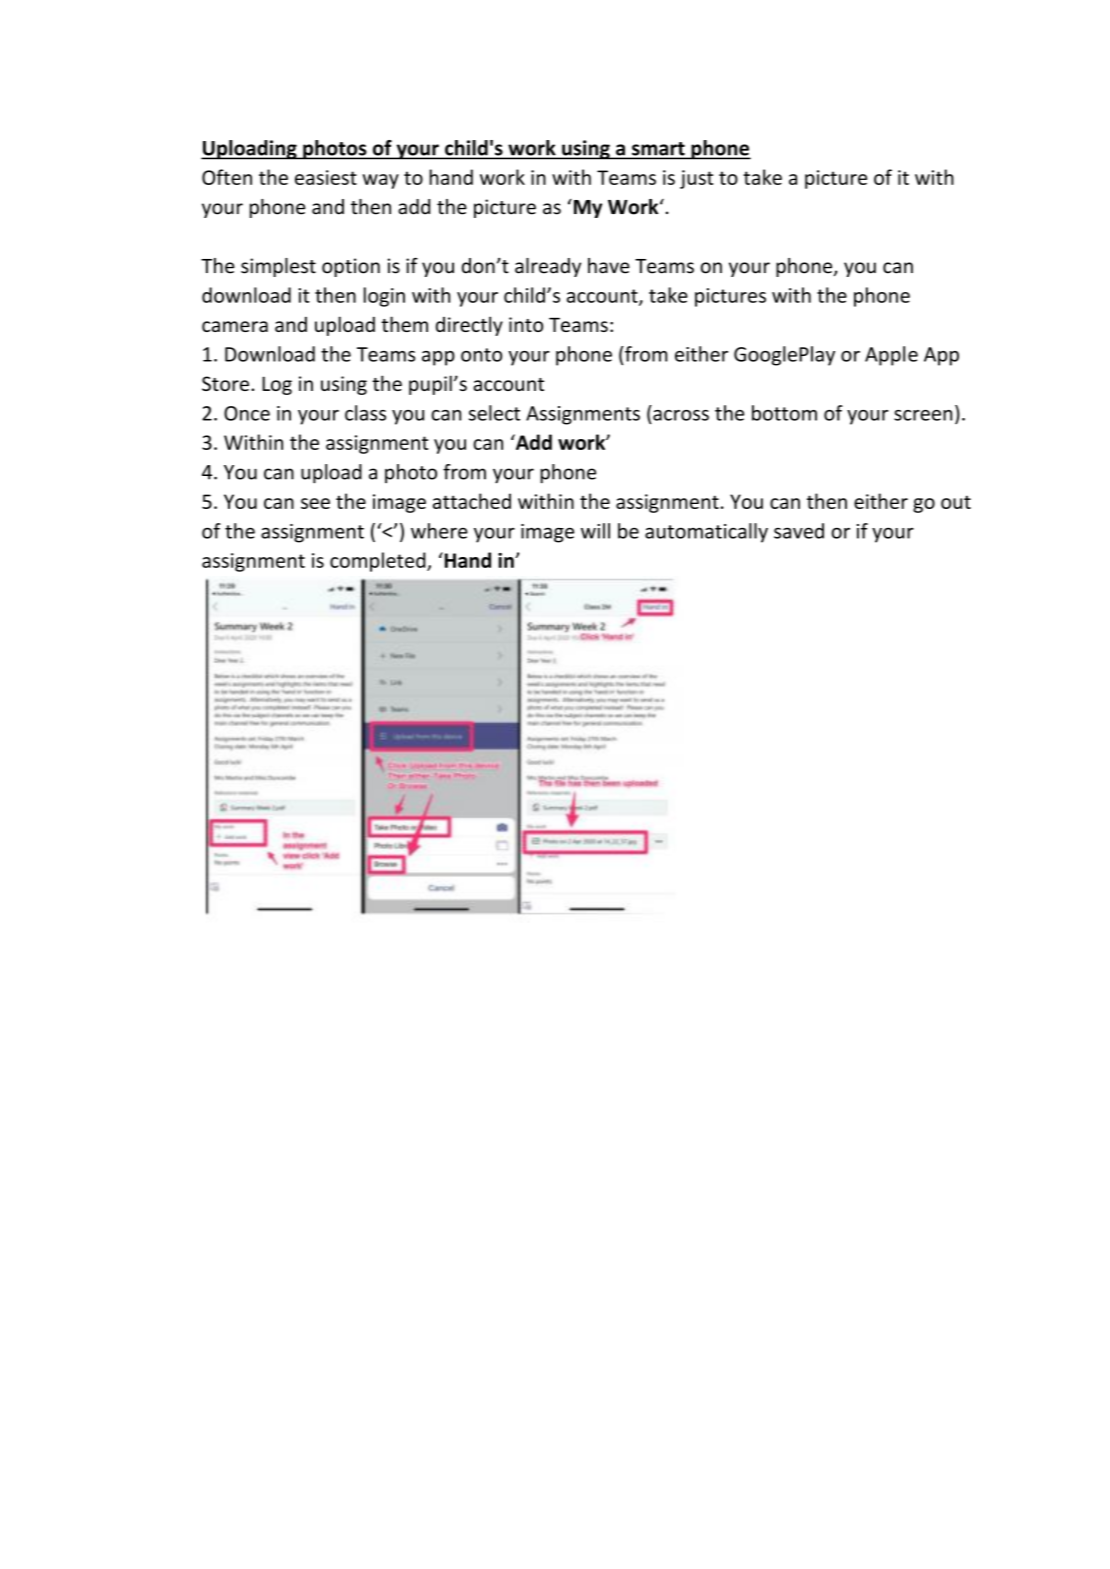 Image resolution: width=1110 pixels, height=1569 pixels. I want to click on onto, so click(481, 355).
